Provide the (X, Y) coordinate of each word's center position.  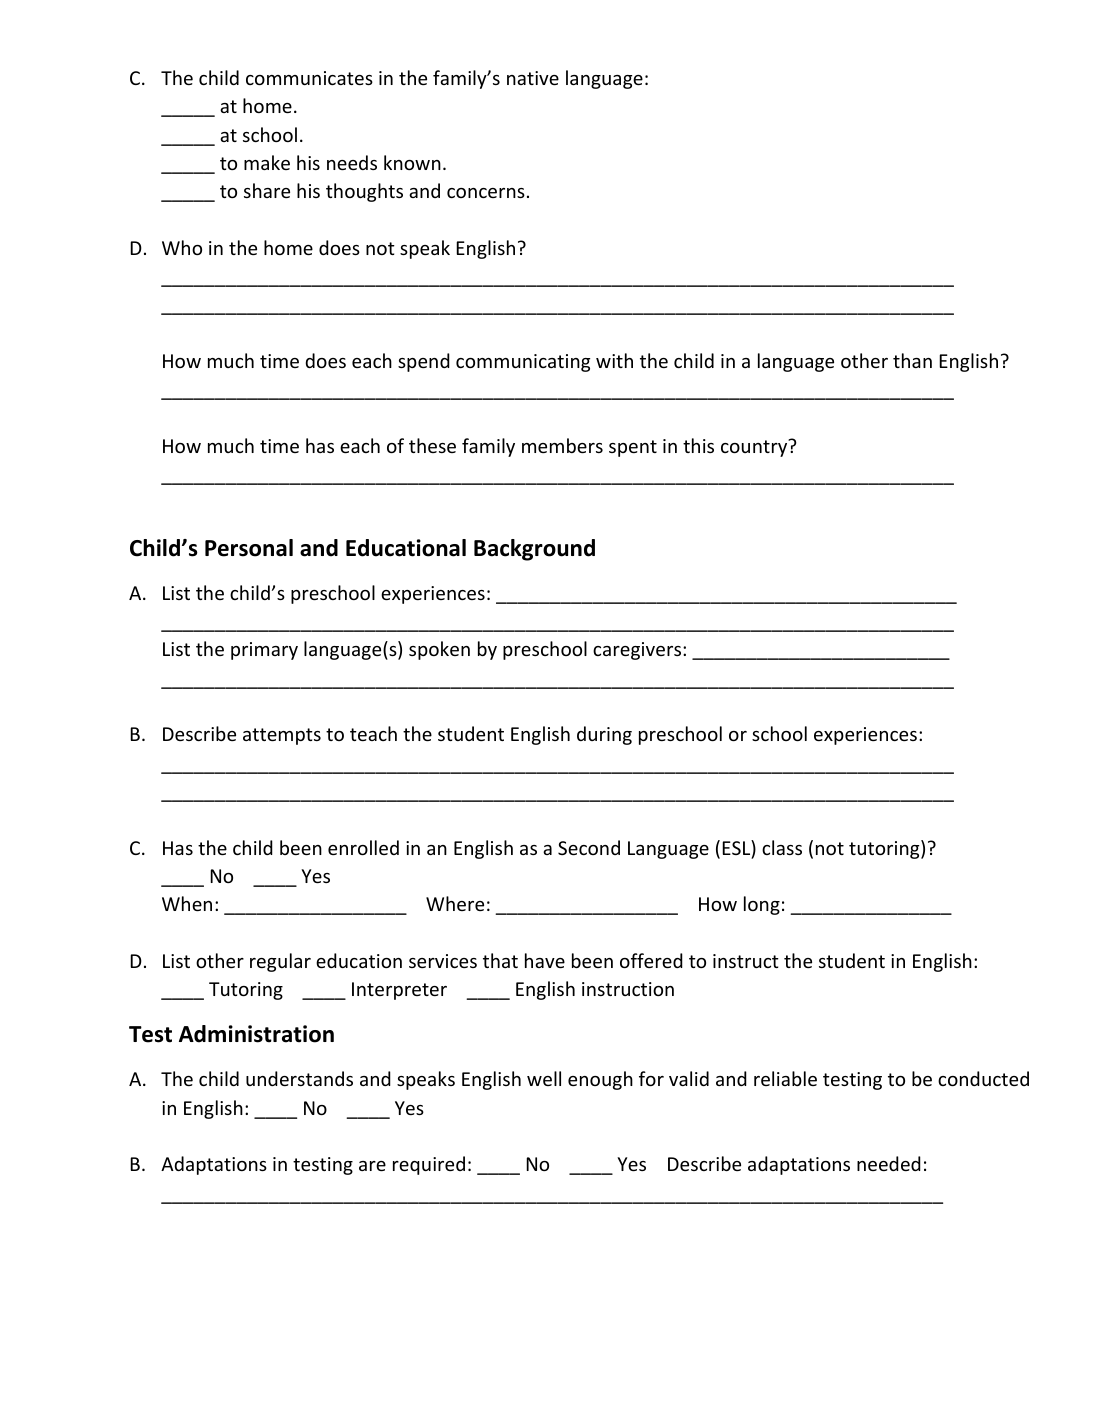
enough (600, 1080)
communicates (309, 78)
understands (299, 1078)
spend (424, 362)
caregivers (637, 651)
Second (589, 847)
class (782, 847)
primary (264, 651)
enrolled (363, 847)
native (533, 78)
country (755, 448)
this (698, 445)
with (614, 360)
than (912, 360)
